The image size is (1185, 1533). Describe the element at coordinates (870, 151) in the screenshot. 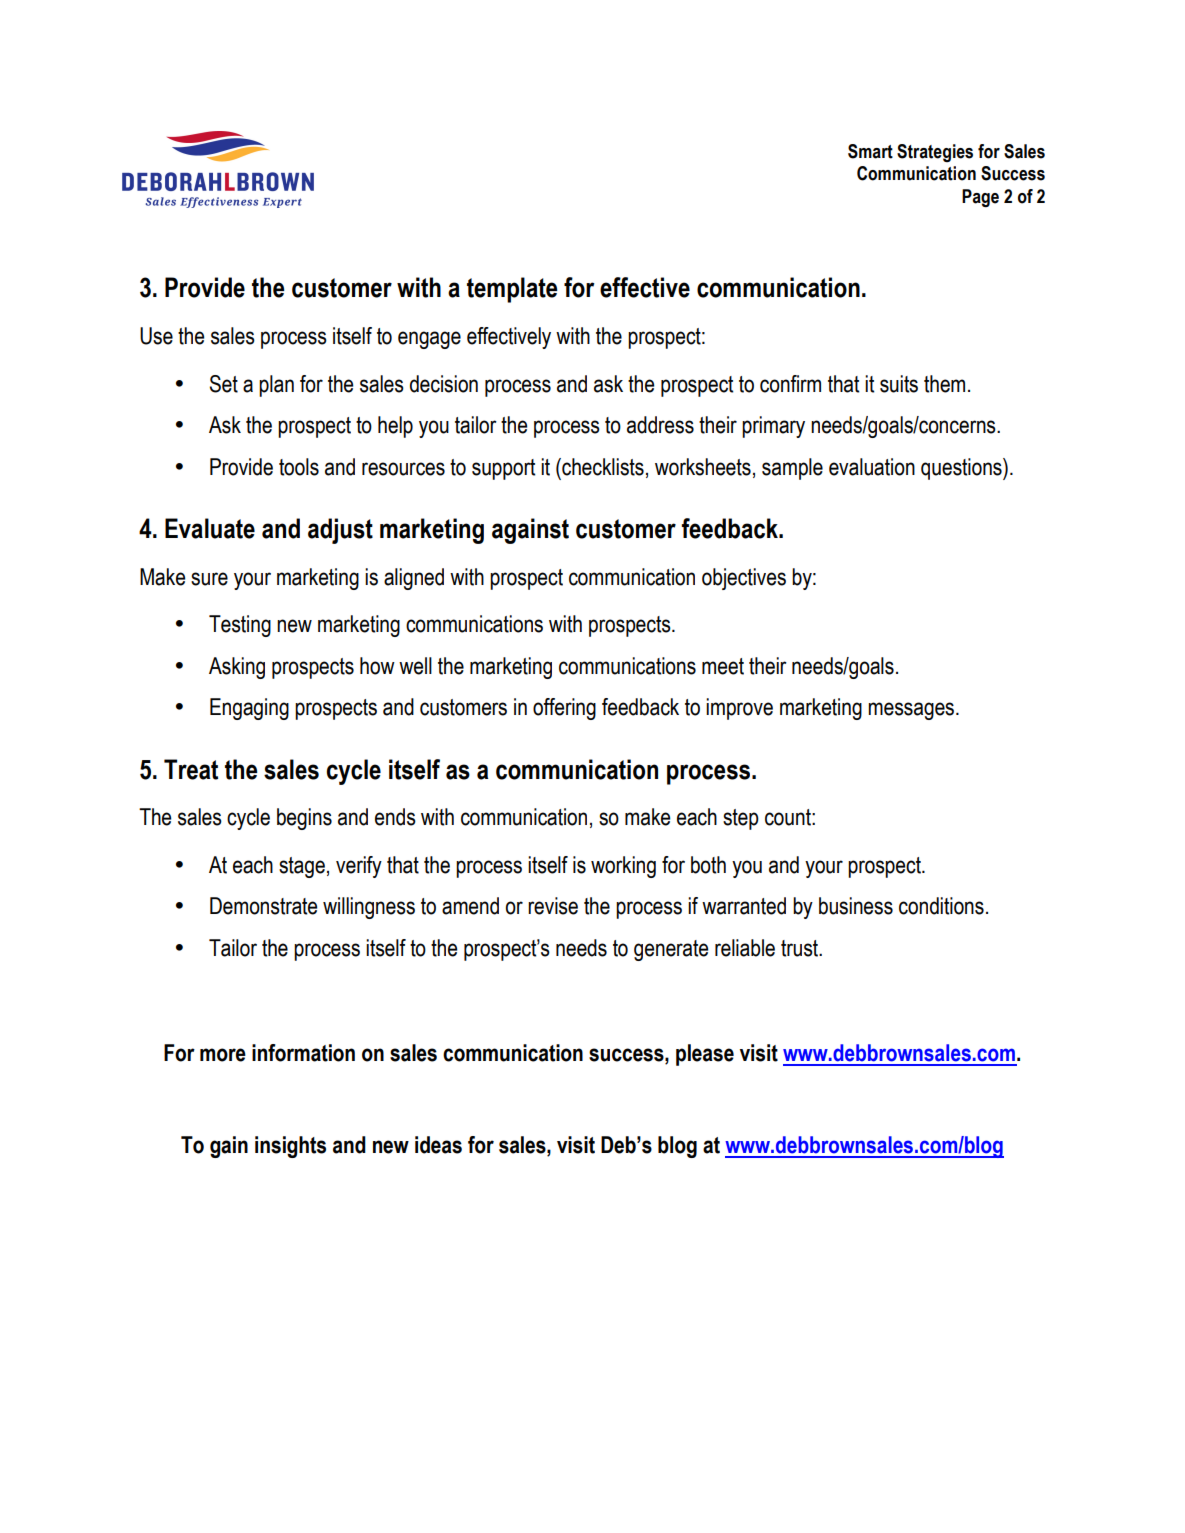

I see `Smart` at that location.
